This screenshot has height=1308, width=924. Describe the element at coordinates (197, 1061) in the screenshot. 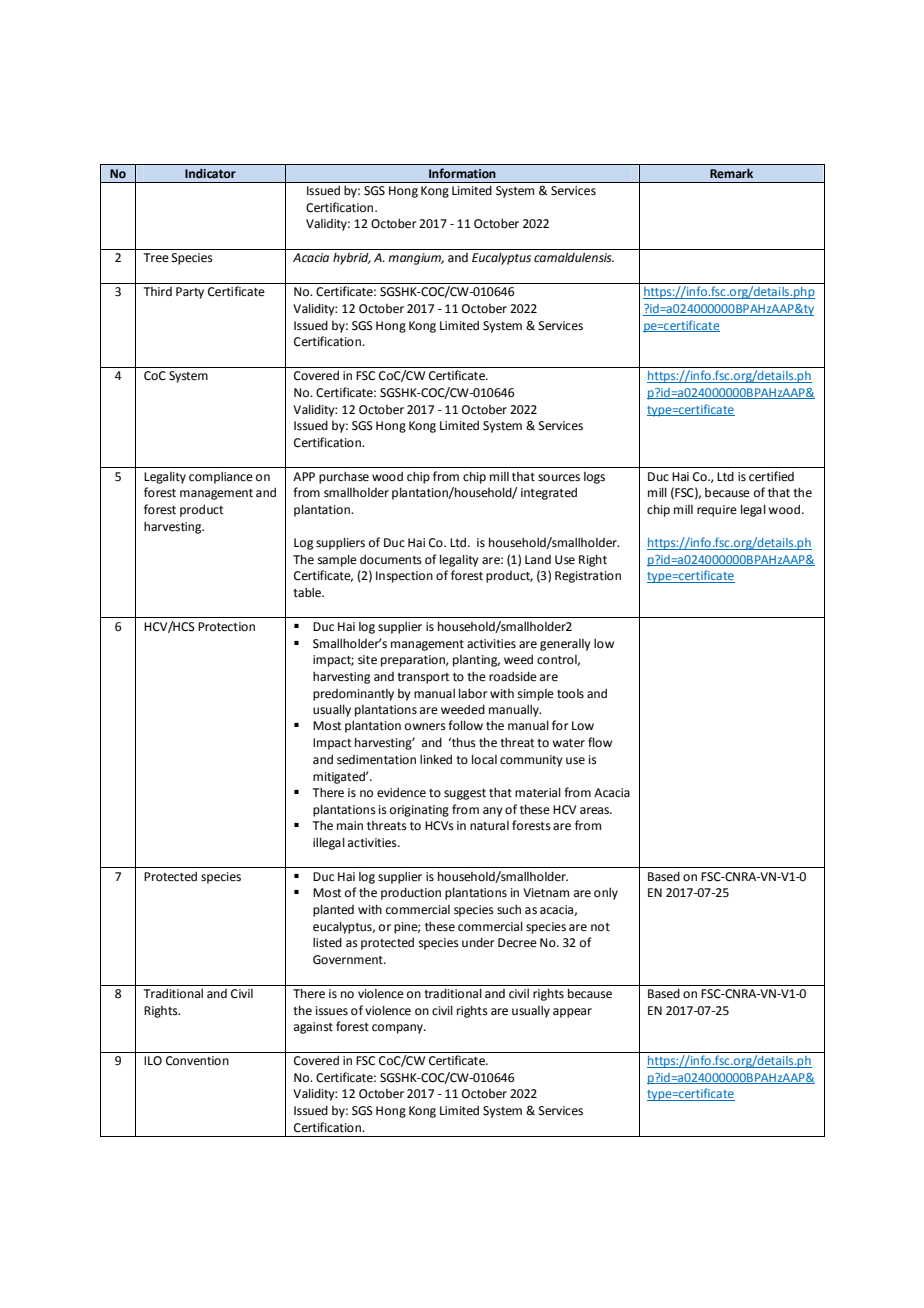

I see `Convention` at that location.
